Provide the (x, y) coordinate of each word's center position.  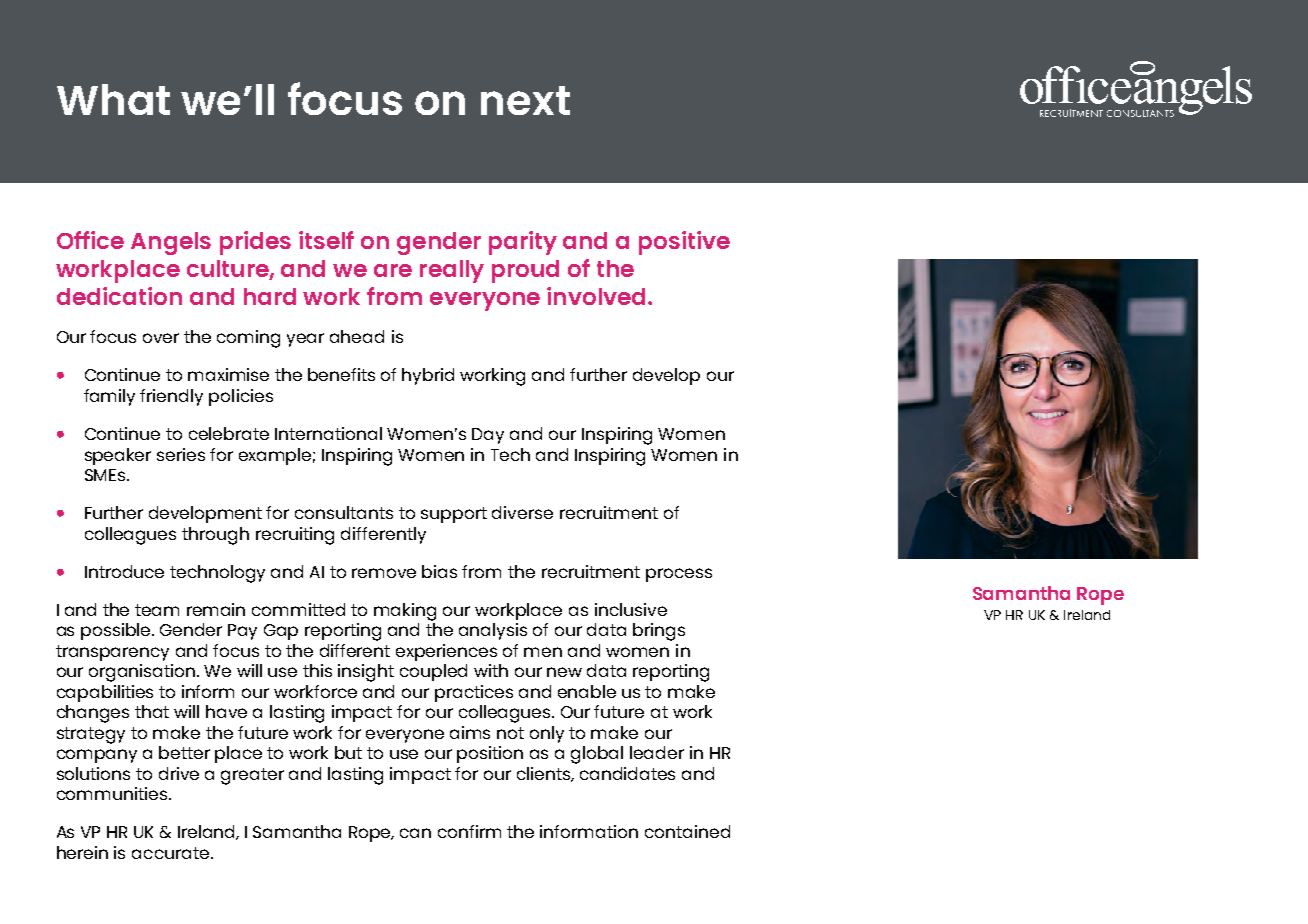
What (113, 99)
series (181, 454)
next (525, 100)
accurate (172, 853)
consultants (344, 512)
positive (684, 243)
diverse (522, 512)
